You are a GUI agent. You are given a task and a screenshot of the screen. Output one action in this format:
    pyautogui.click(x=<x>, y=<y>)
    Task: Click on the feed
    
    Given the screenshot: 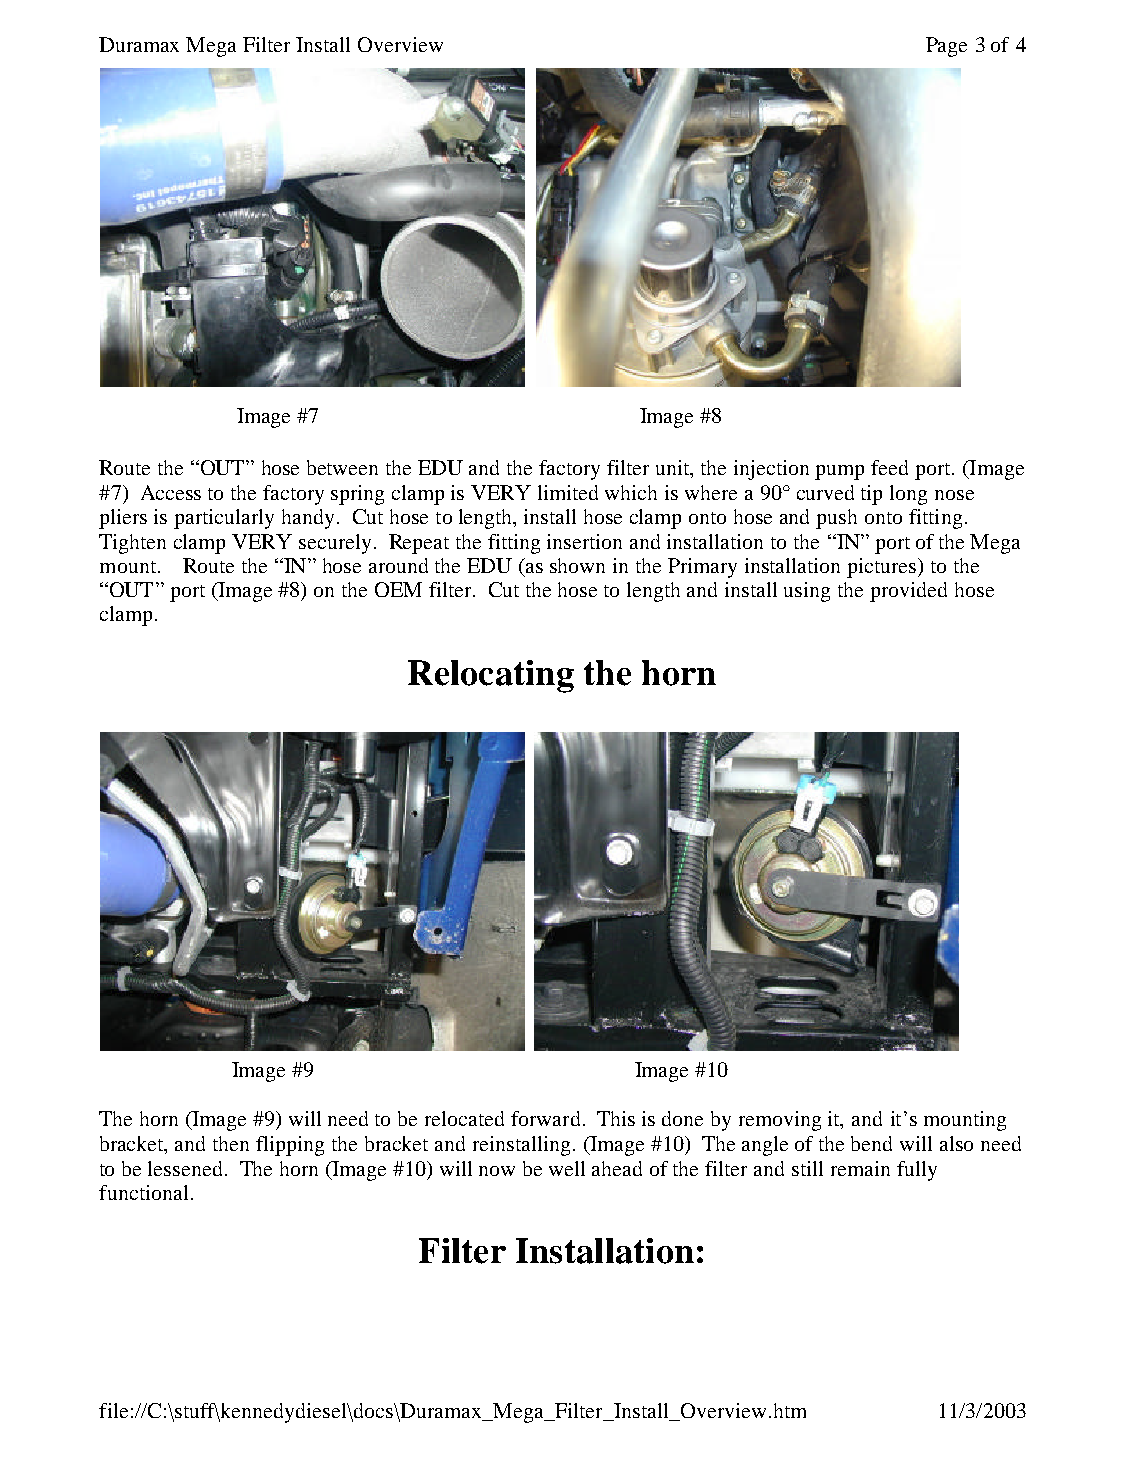 What is the action you would take?
    pyautogui.click(x=889, y=467)
